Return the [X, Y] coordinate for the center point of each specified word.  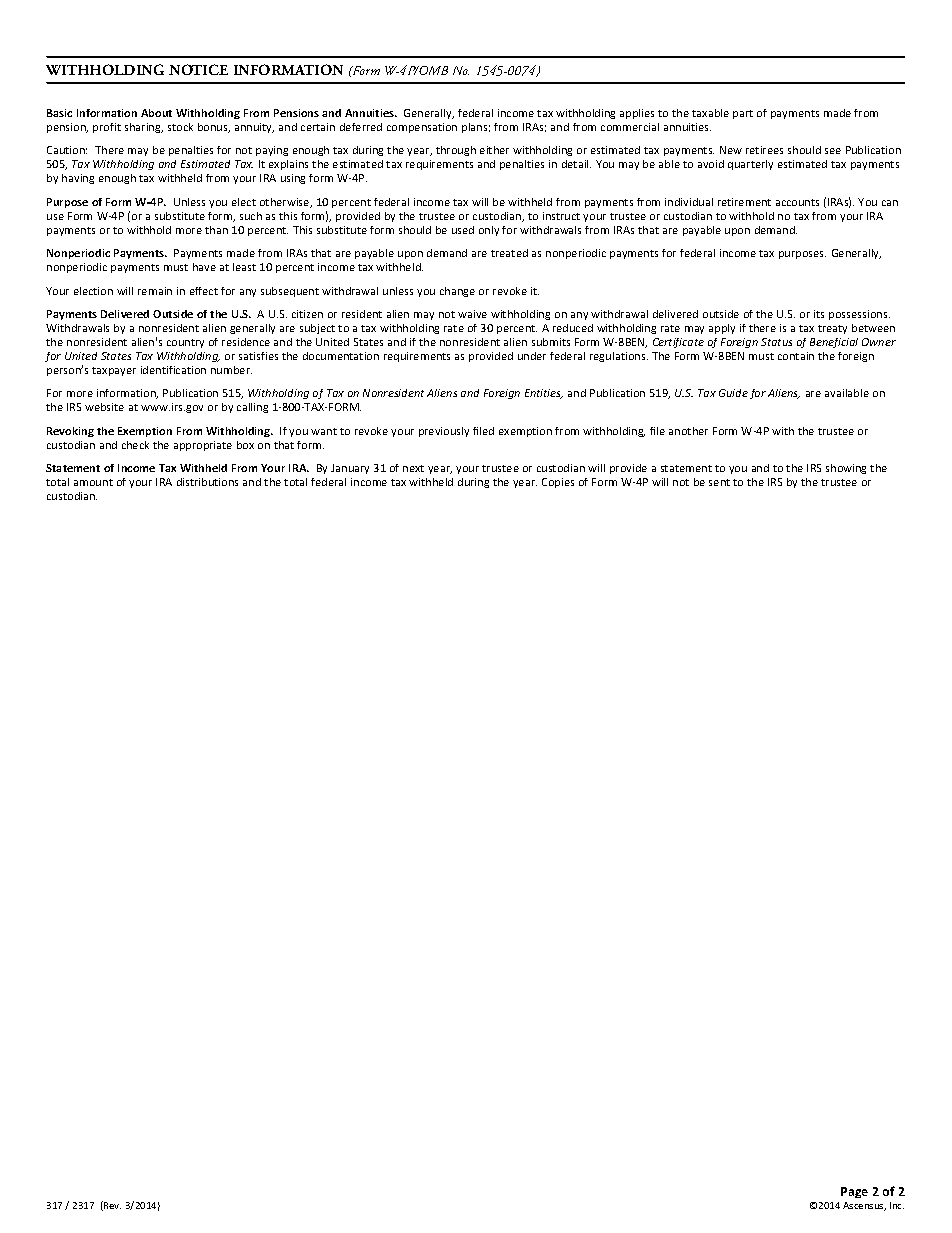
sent [719, 482]
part [743, 114]
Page [854, 1192]
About [156, 113]
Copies [558, 483]
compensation [422, 128]
